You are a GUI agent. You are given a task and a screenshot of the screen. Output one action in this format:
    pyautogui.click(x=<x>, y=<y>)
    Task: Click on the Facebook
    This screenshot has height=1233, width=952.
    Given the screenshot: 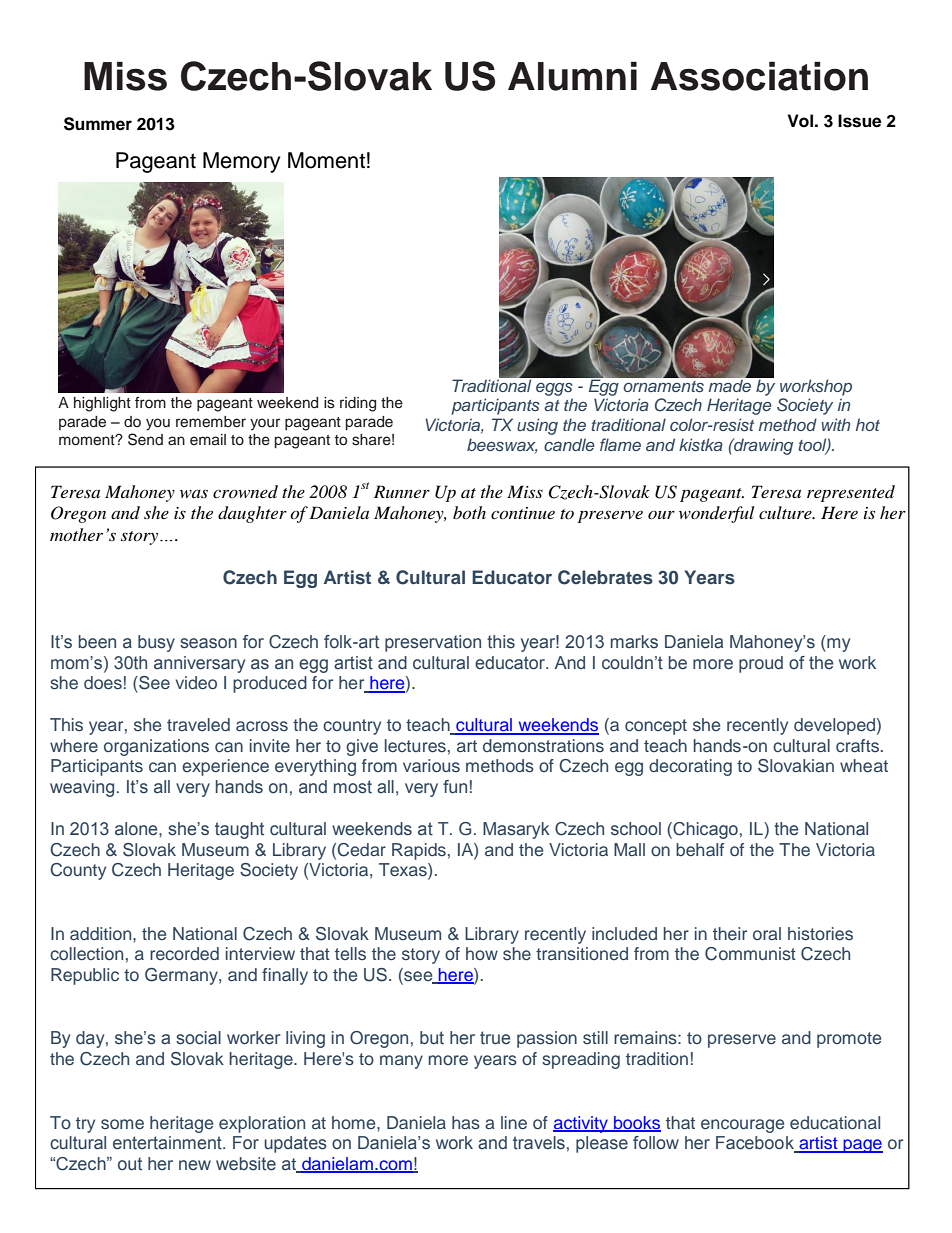 What is the action you would take?
    pyautogui.click(x=756, y=1144)
